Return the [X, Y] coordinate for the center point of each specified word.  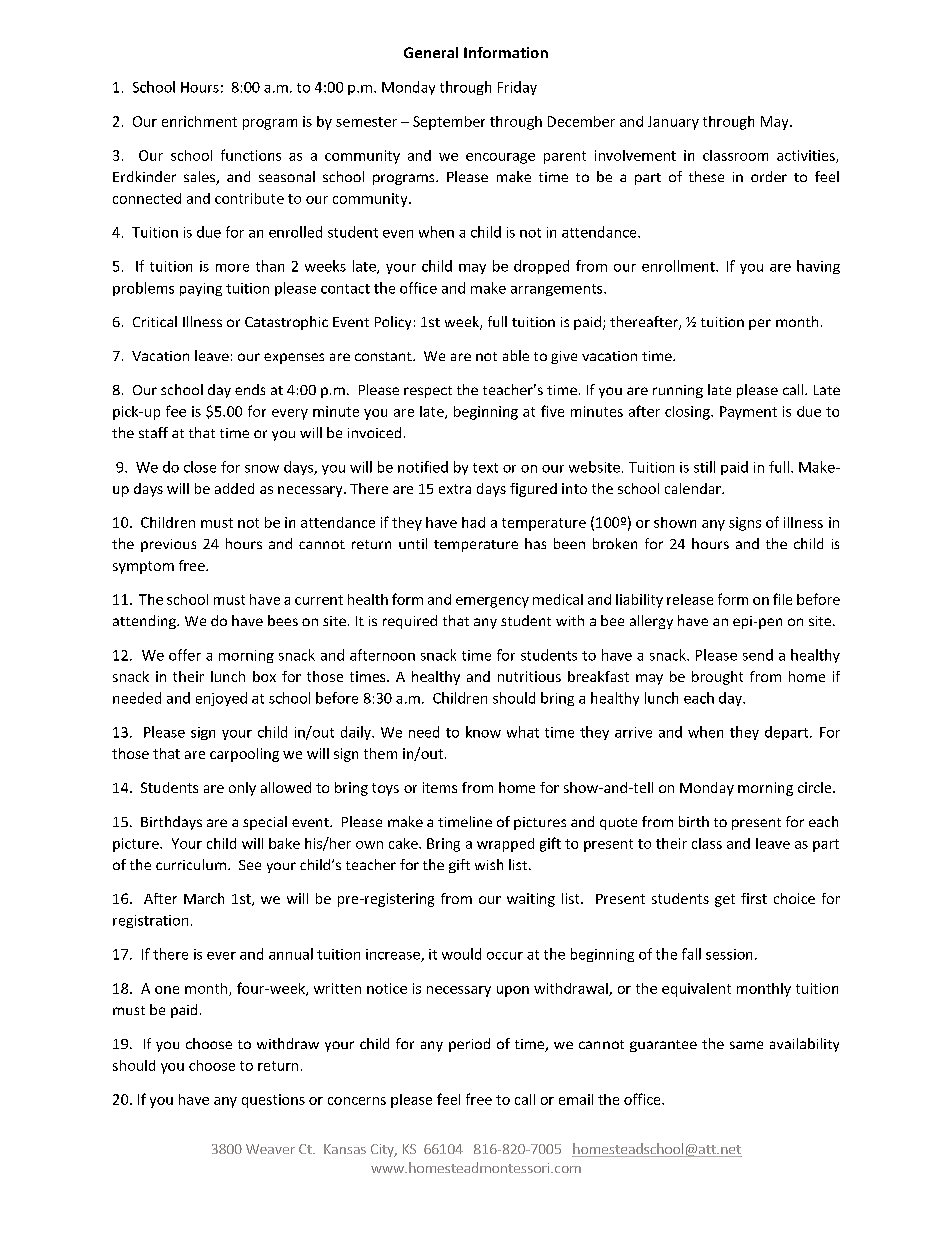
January [673, 123]
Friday [517, 88]
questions [273, 1101]
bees [283, 620]
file [782, 599]
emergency [492, 602]
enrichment [199, 121]
